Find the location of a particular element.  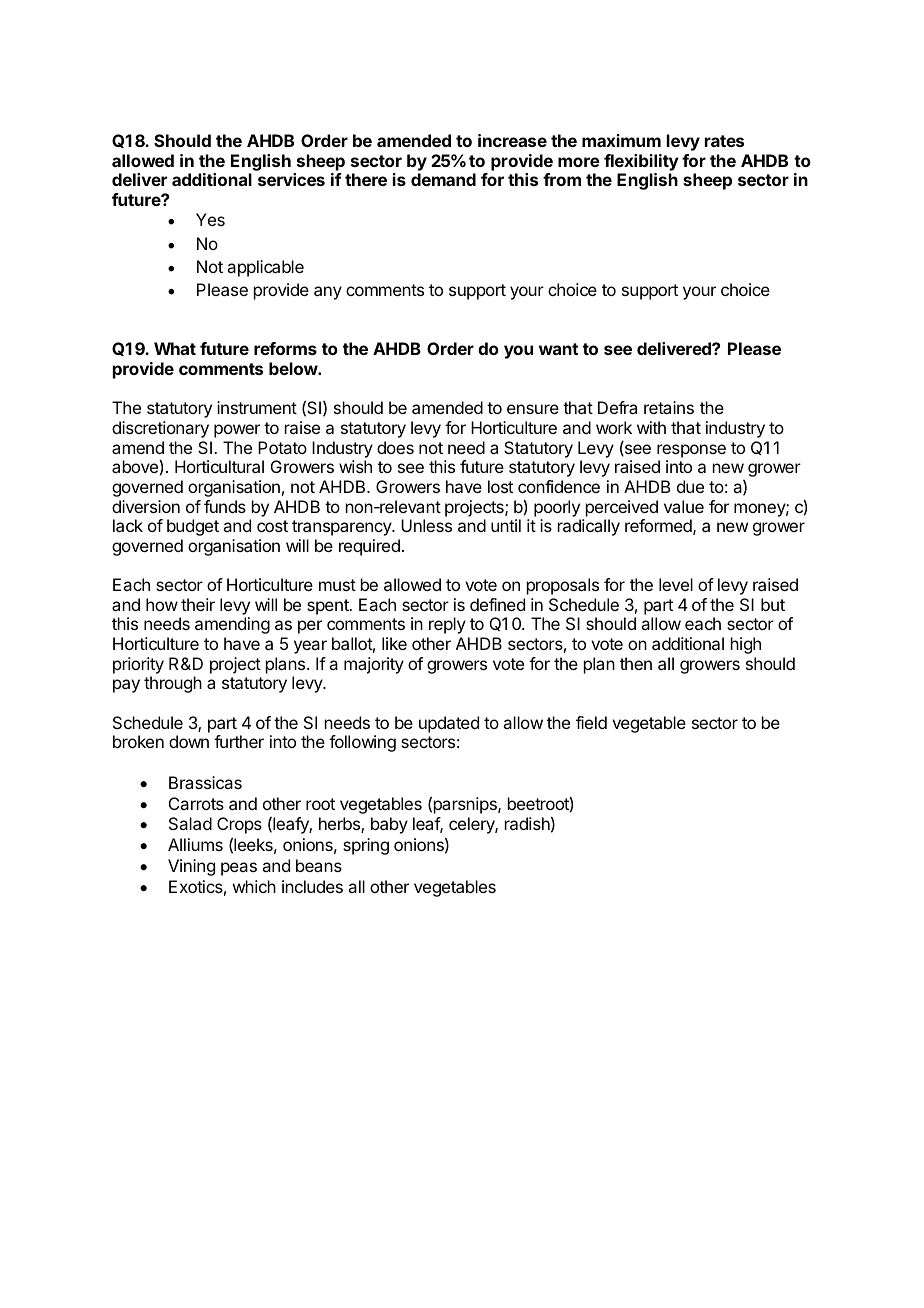

services is located at coordinates (291, 179).
